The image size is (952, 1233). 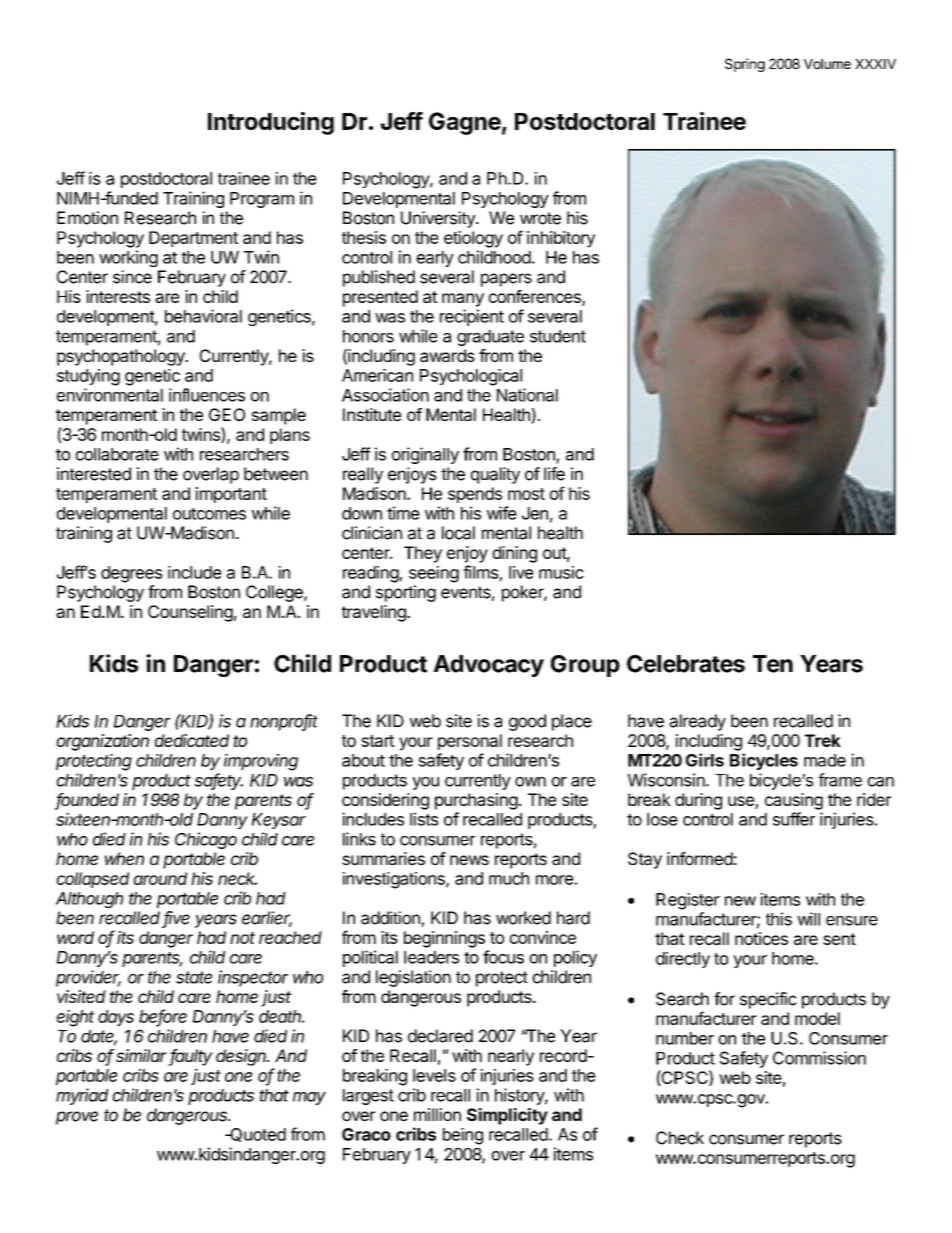 I want to click on films, so click(x=480, y=572).
